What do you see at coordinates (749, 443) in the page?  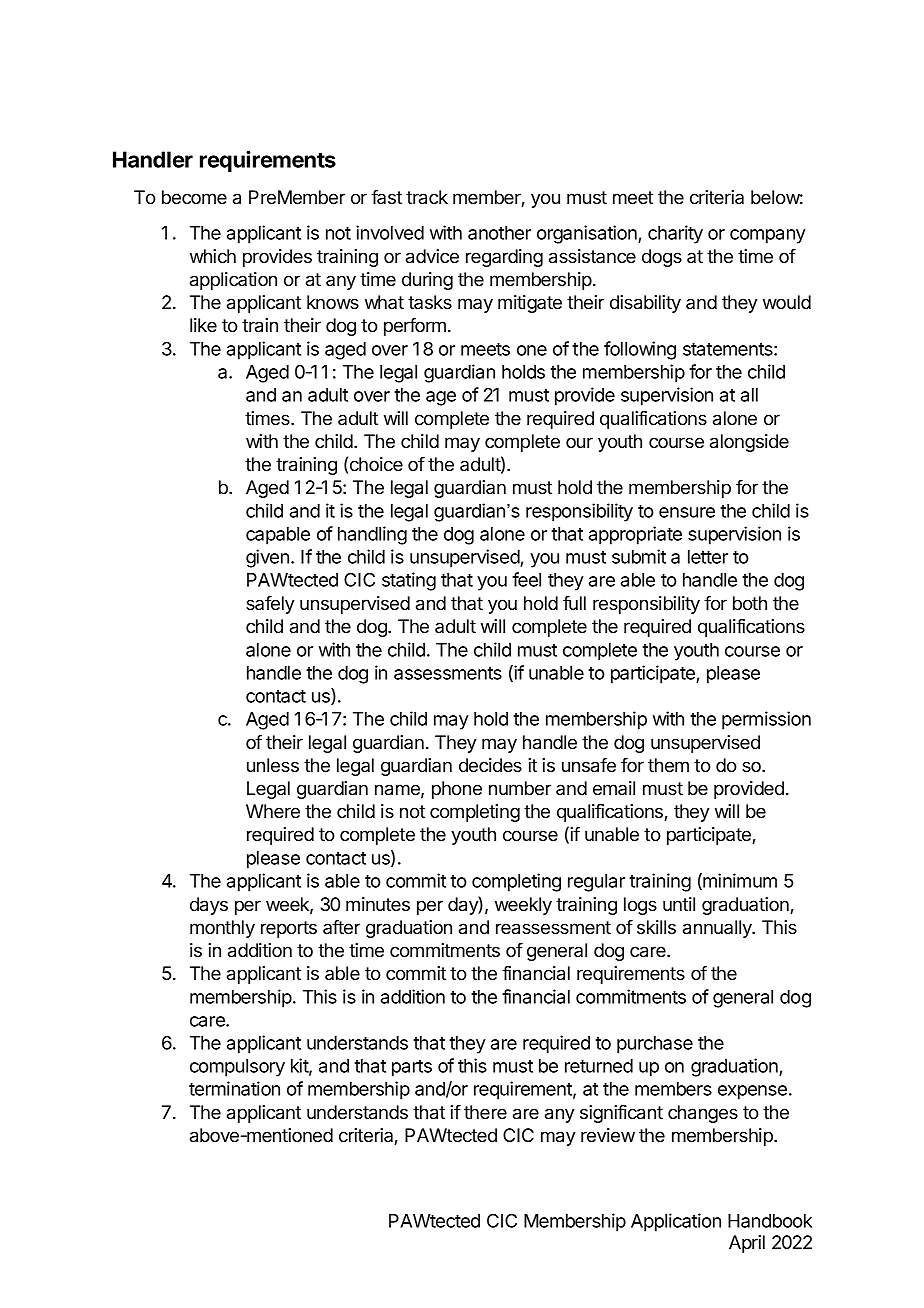 I see `alongside` at bounding box center [749, 443].
